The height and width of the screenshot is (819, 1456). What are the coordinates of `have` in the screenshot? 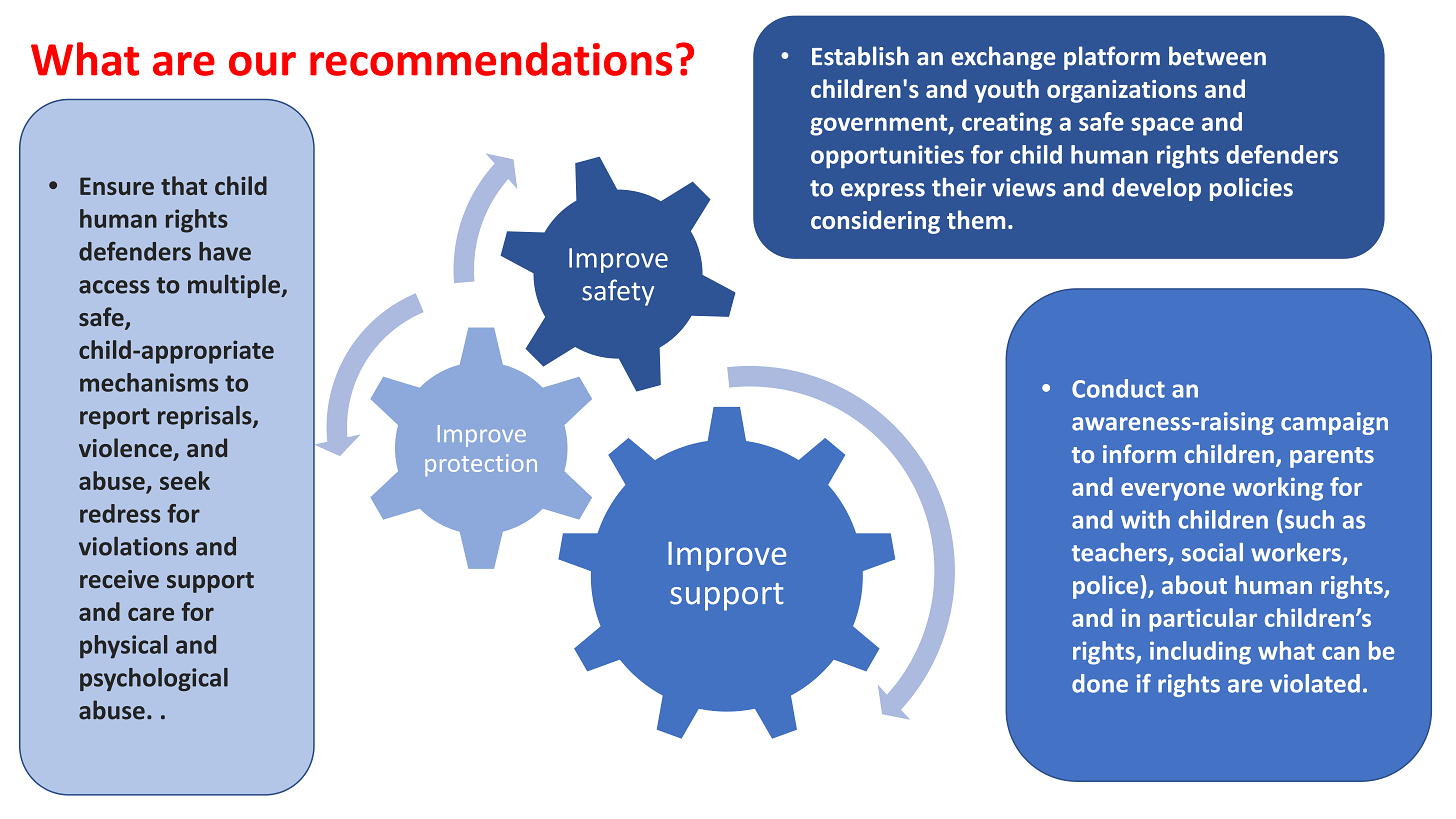 It's located at (225, 251).
